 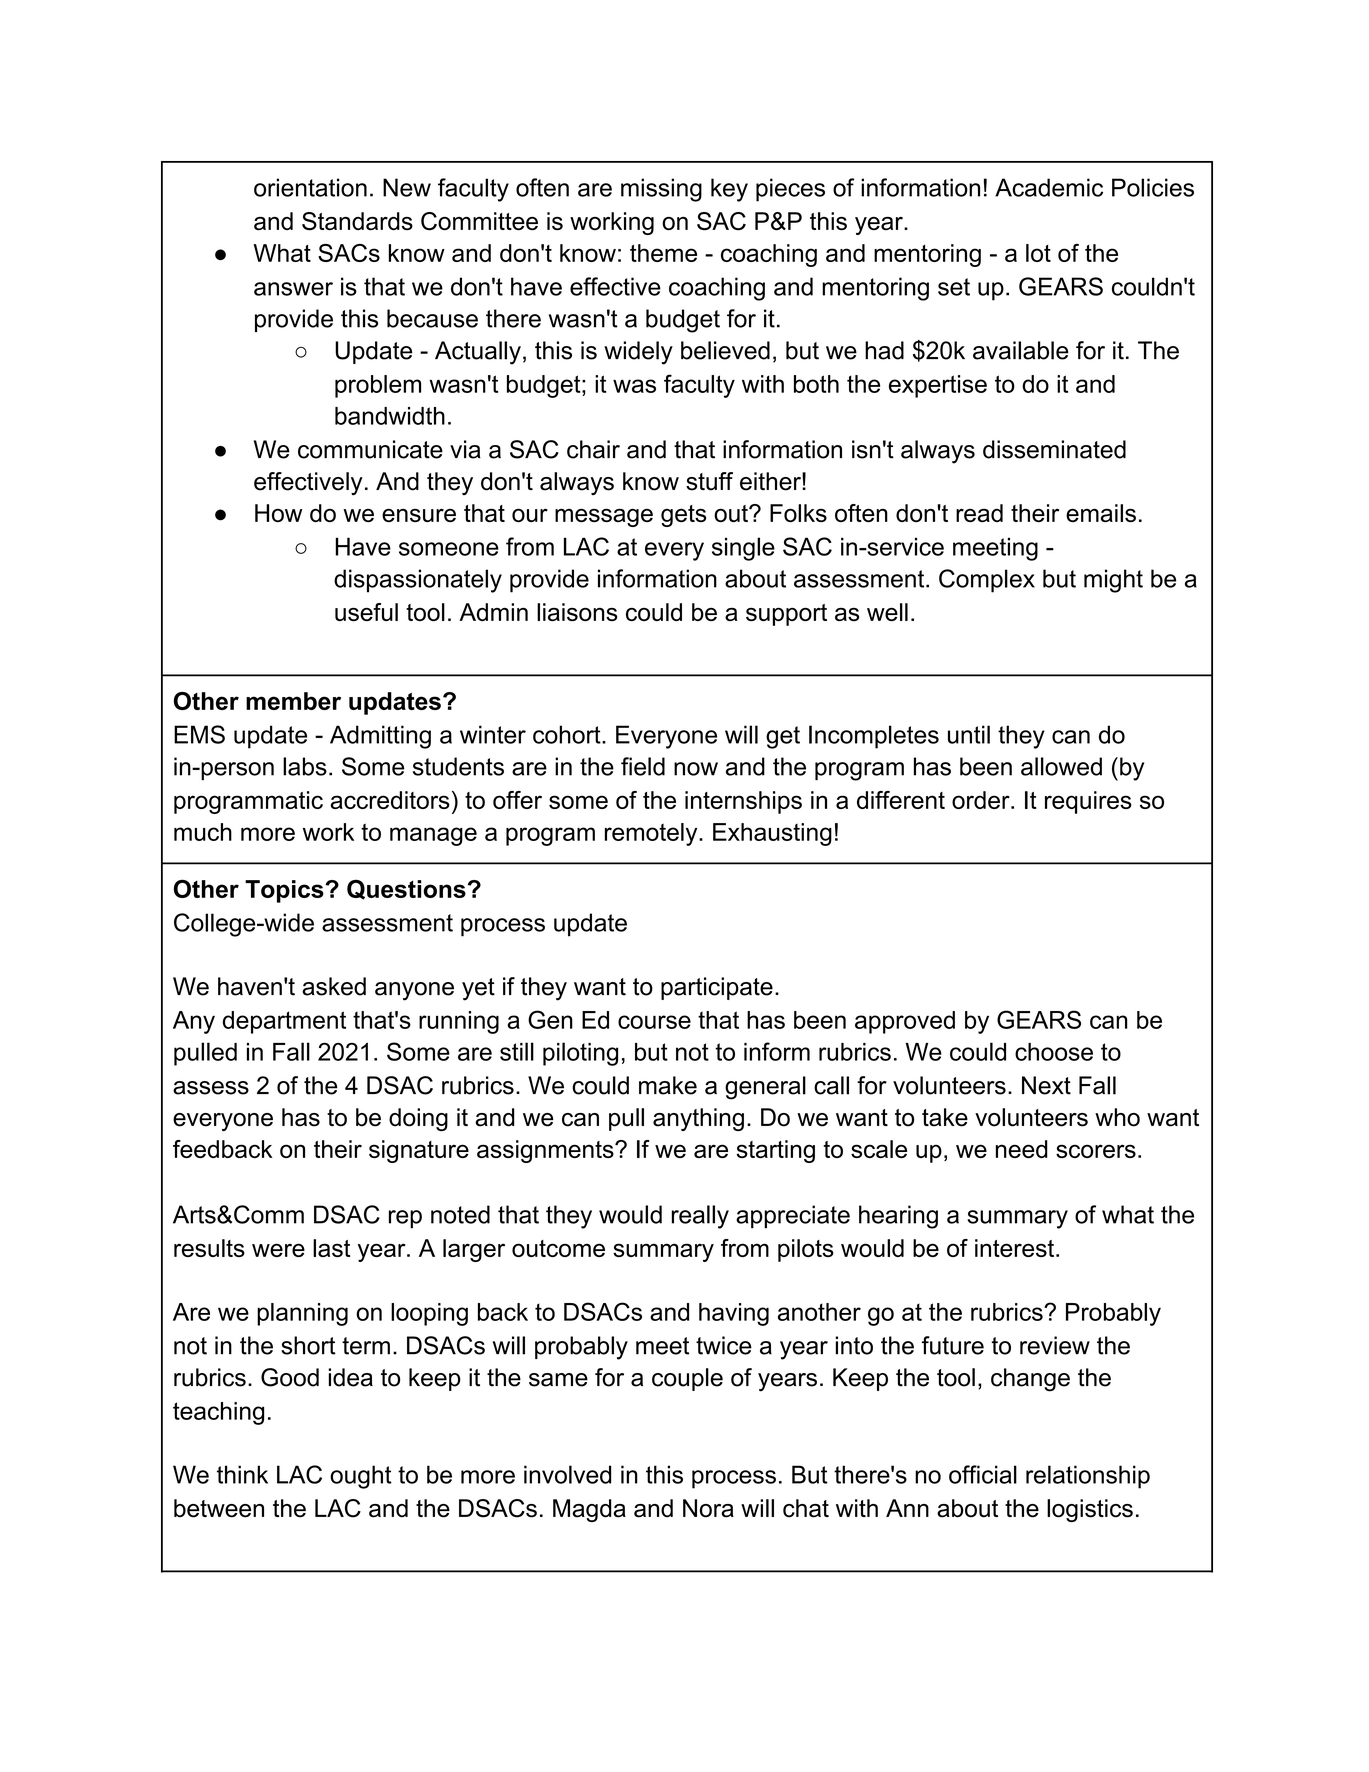 What do you see at coordinates (357, 221) in the screenshot?
I see `Standards` at bounding box center [357, 221].
